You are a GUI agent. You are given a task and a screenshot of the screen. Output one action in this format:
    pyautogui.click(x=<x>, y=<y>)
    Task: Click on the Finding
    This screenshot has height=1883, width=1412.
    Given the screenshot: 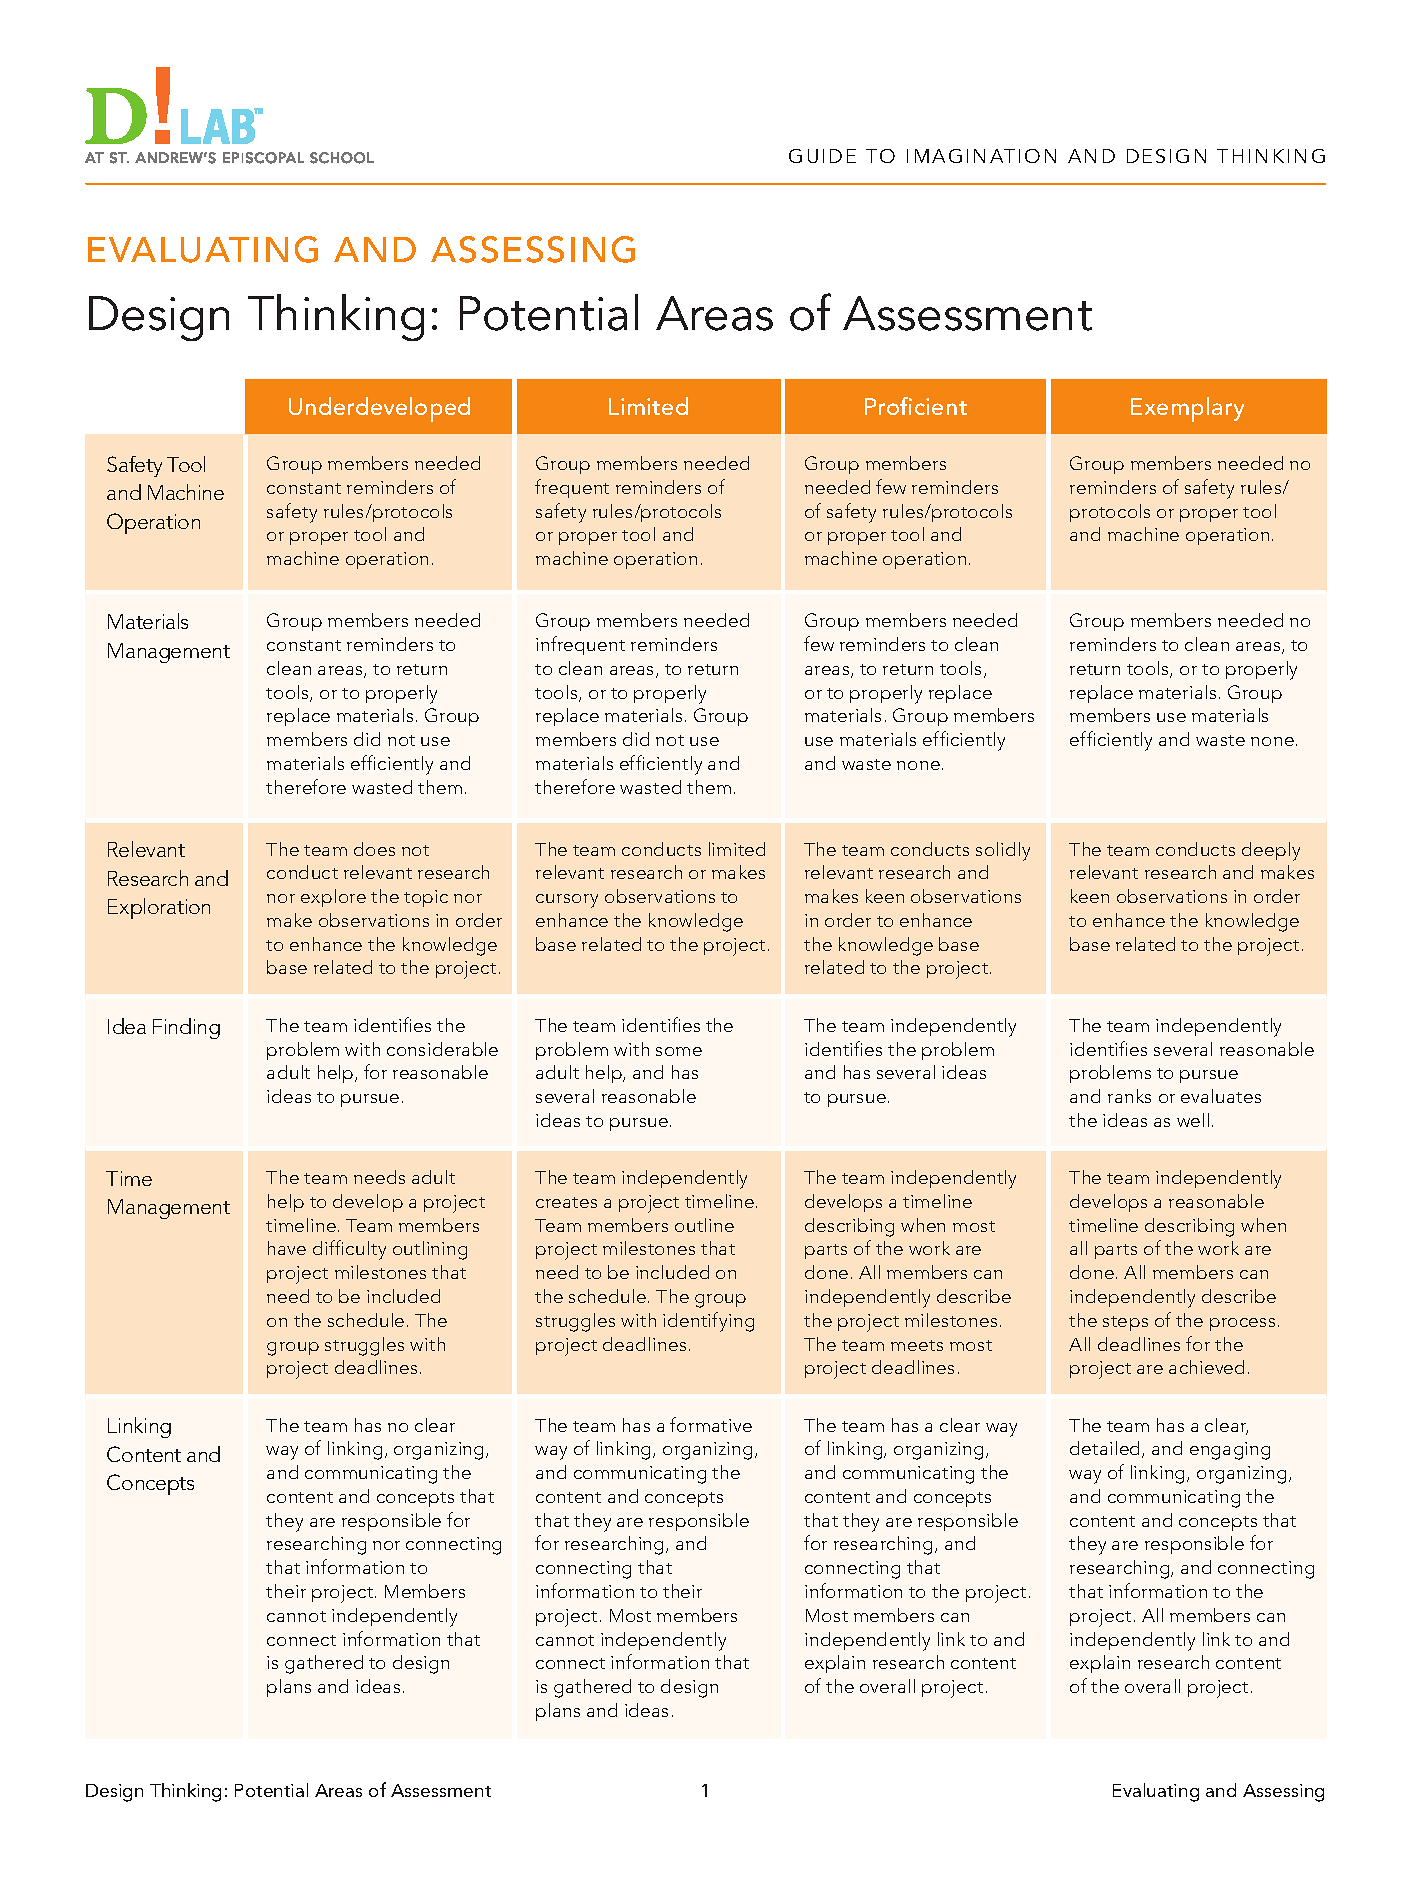 What is the action you would take?
    pyautogui.click(x=186, y=1028)
